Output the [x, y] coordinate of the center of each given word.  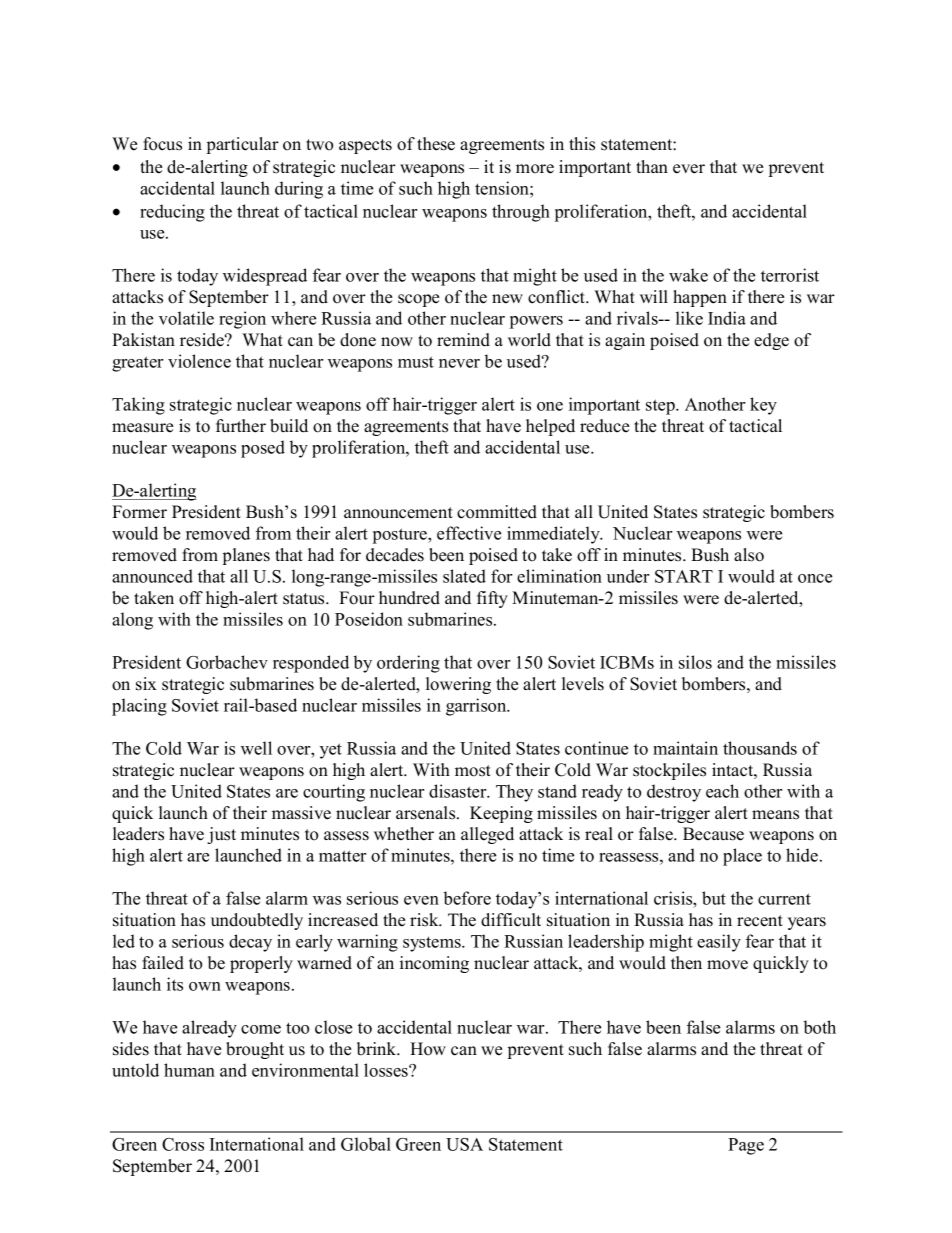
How [428, 1049]
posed [263, 449]
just [221, 835]
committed [497, 512]
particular [243, 145]
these [436, 144]
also [749, 555]
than [652, 166]
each [722, 791]
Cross [183, 1144]
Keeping [501, 814]
